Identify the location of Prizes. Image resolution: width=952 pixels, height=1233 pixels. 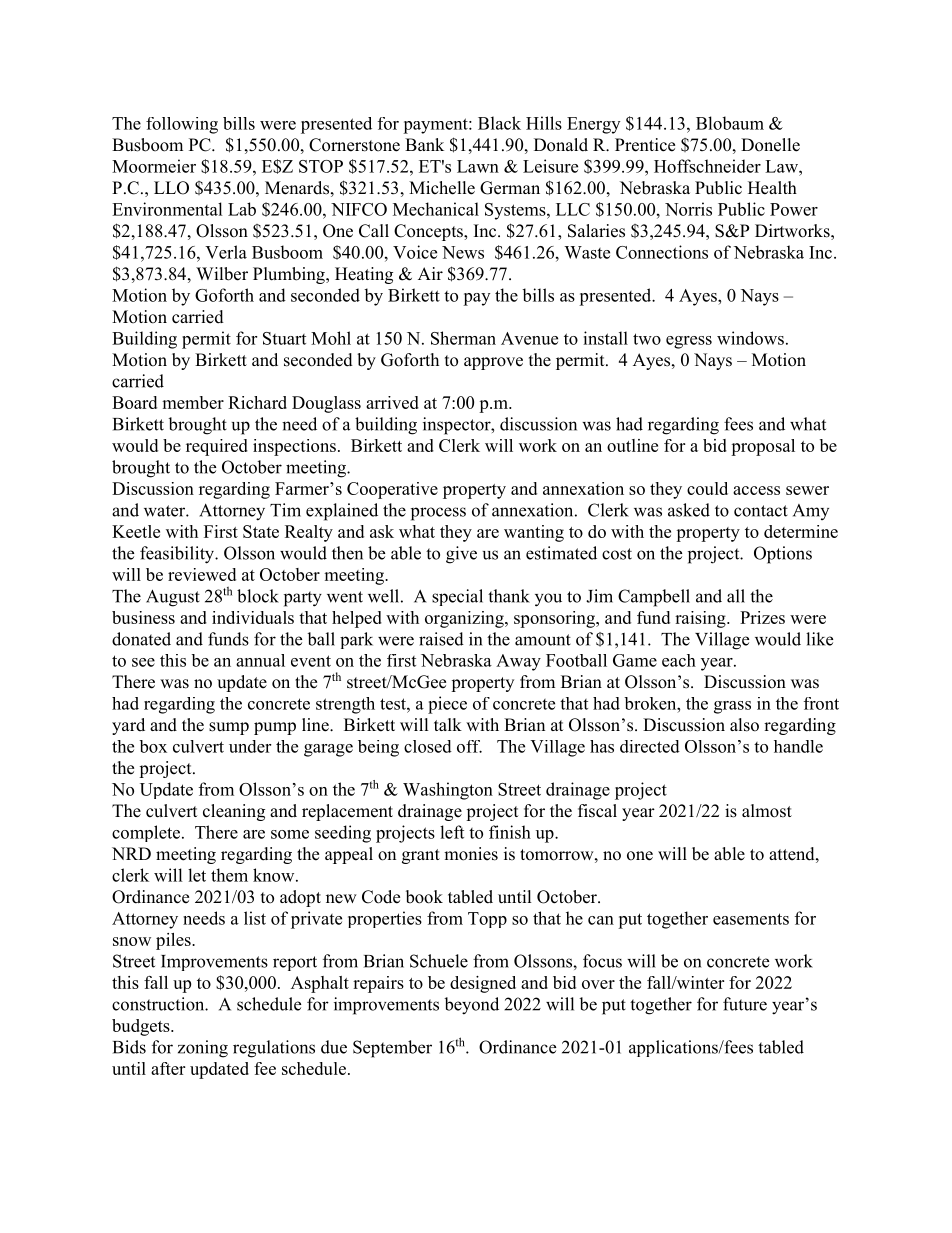
(762, 617).
